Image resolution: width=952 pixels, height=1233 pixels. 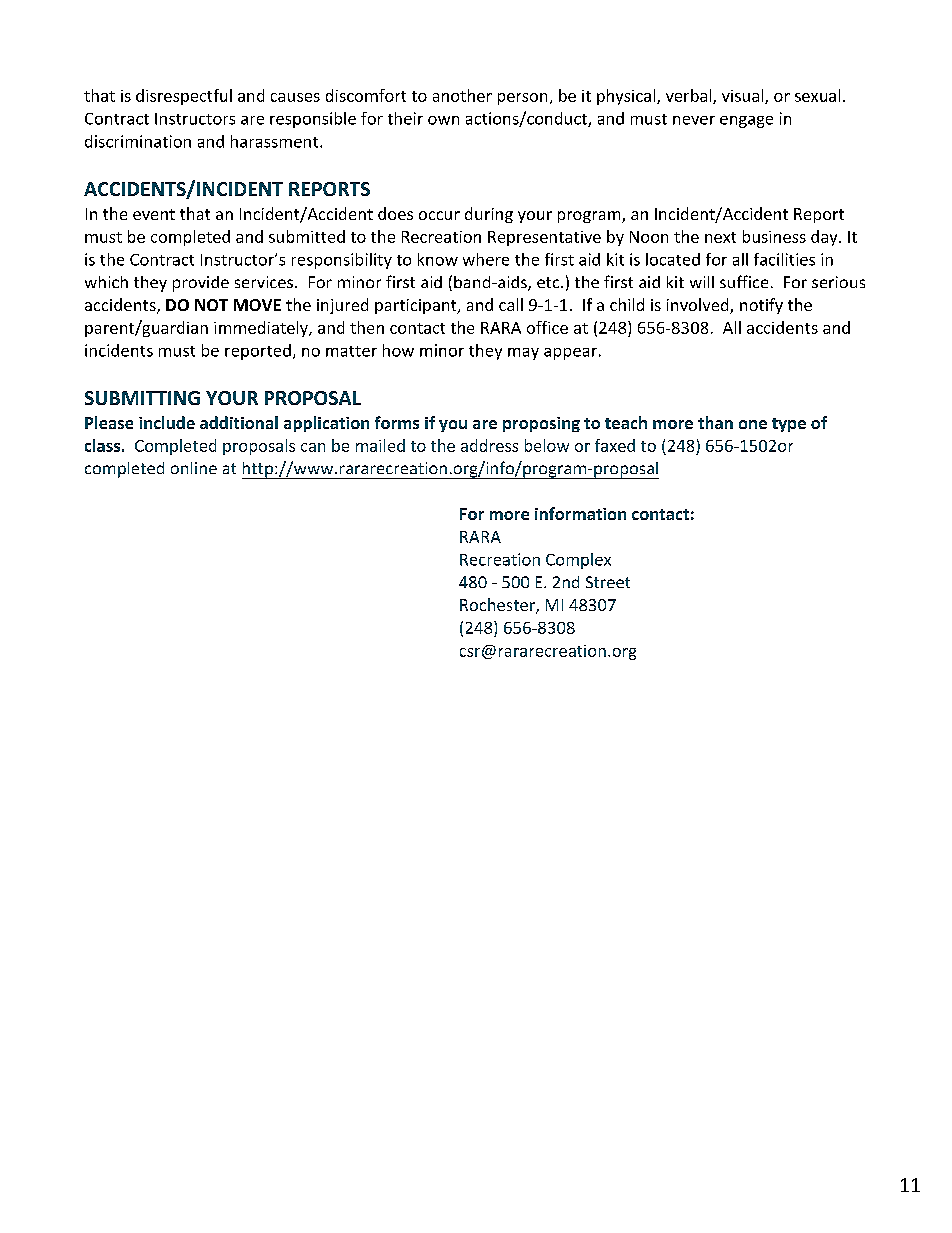 What do you see at coordinates (262, 329) in the screenshot?
I see `immediately` at bounding box center [262, 329].
